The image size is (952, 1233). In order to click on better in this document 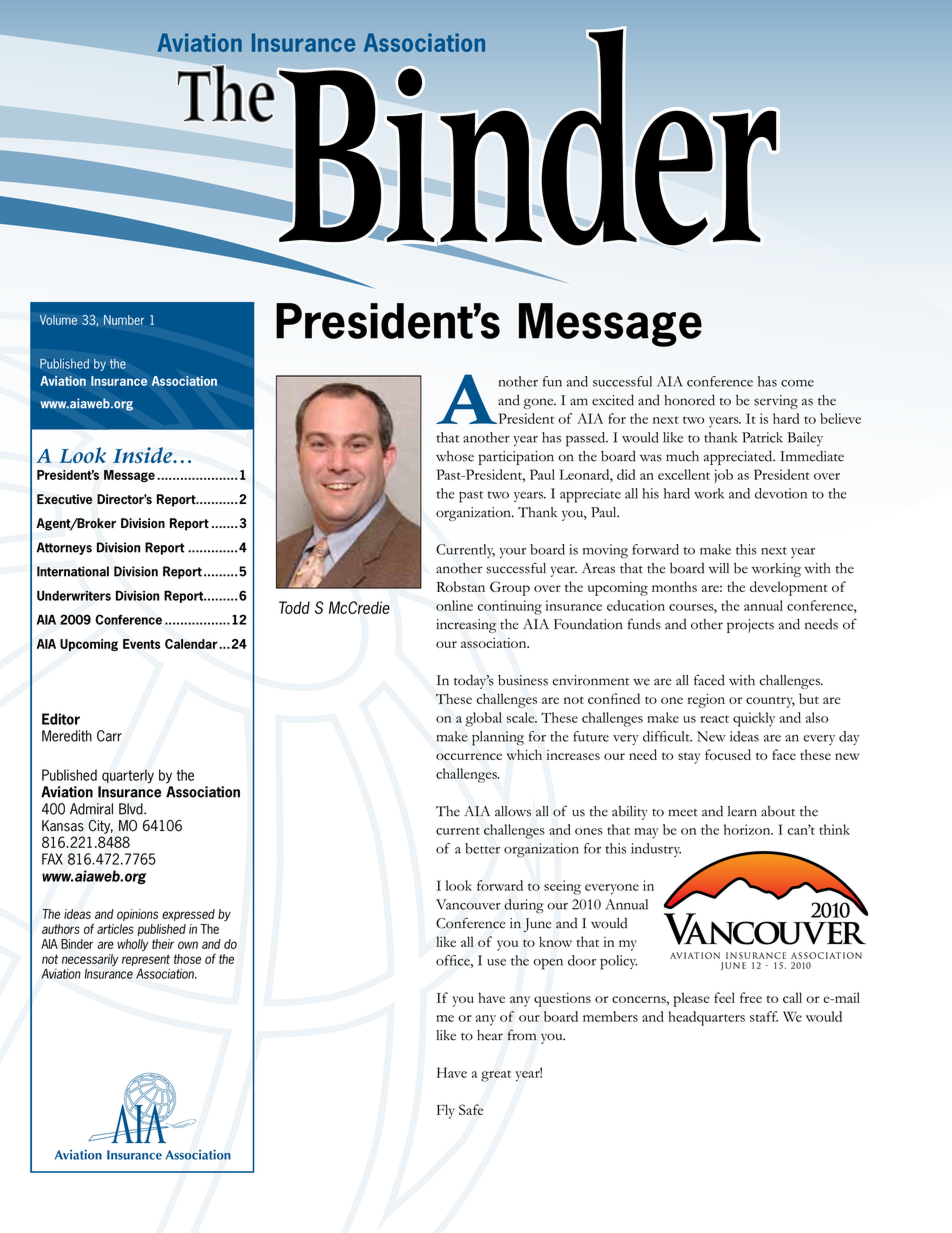, I will do `click(482, 848)`.
